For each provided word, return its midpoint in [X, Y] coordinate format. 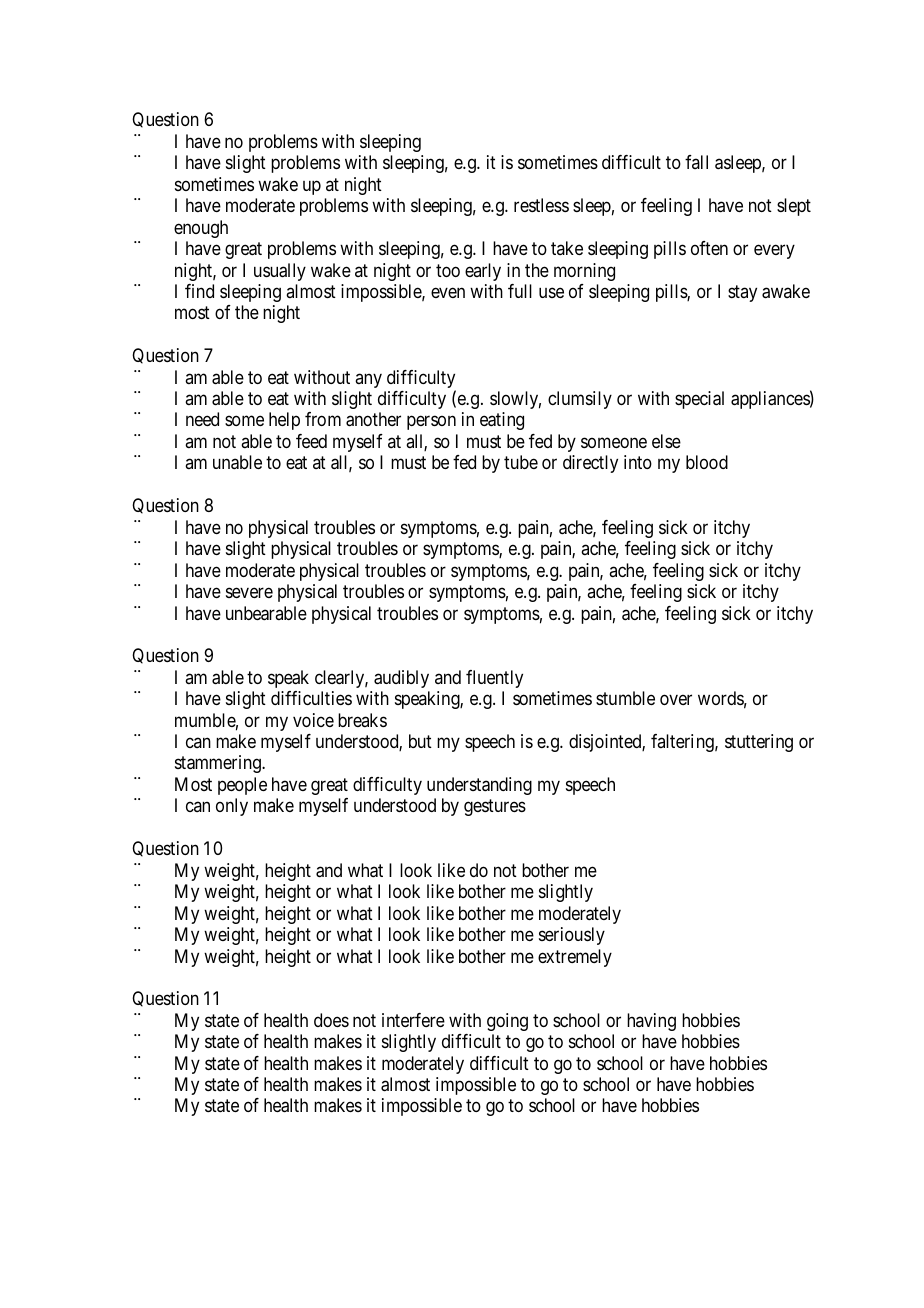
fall [696, 162]
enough [201, 229]
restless [541, 205]
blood [707, 462]
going [507, 1022]
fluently [494, 679]
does [331, 1020]
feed [311, 441]
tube [521, 462]
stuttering [759, 743]
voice [313, 720]
